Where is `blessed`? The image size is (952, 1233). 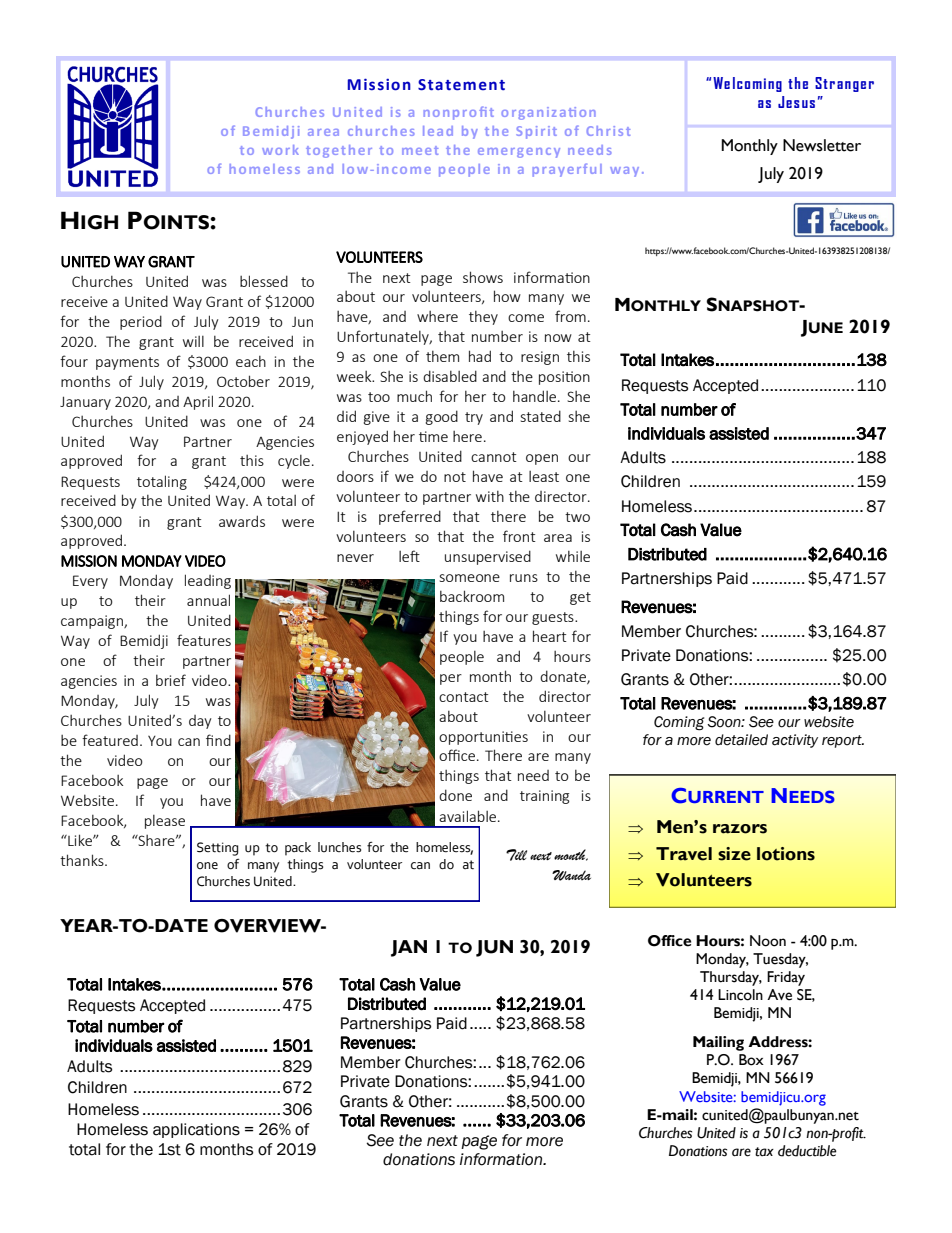 blessed is located at coordinates (264, 281).
